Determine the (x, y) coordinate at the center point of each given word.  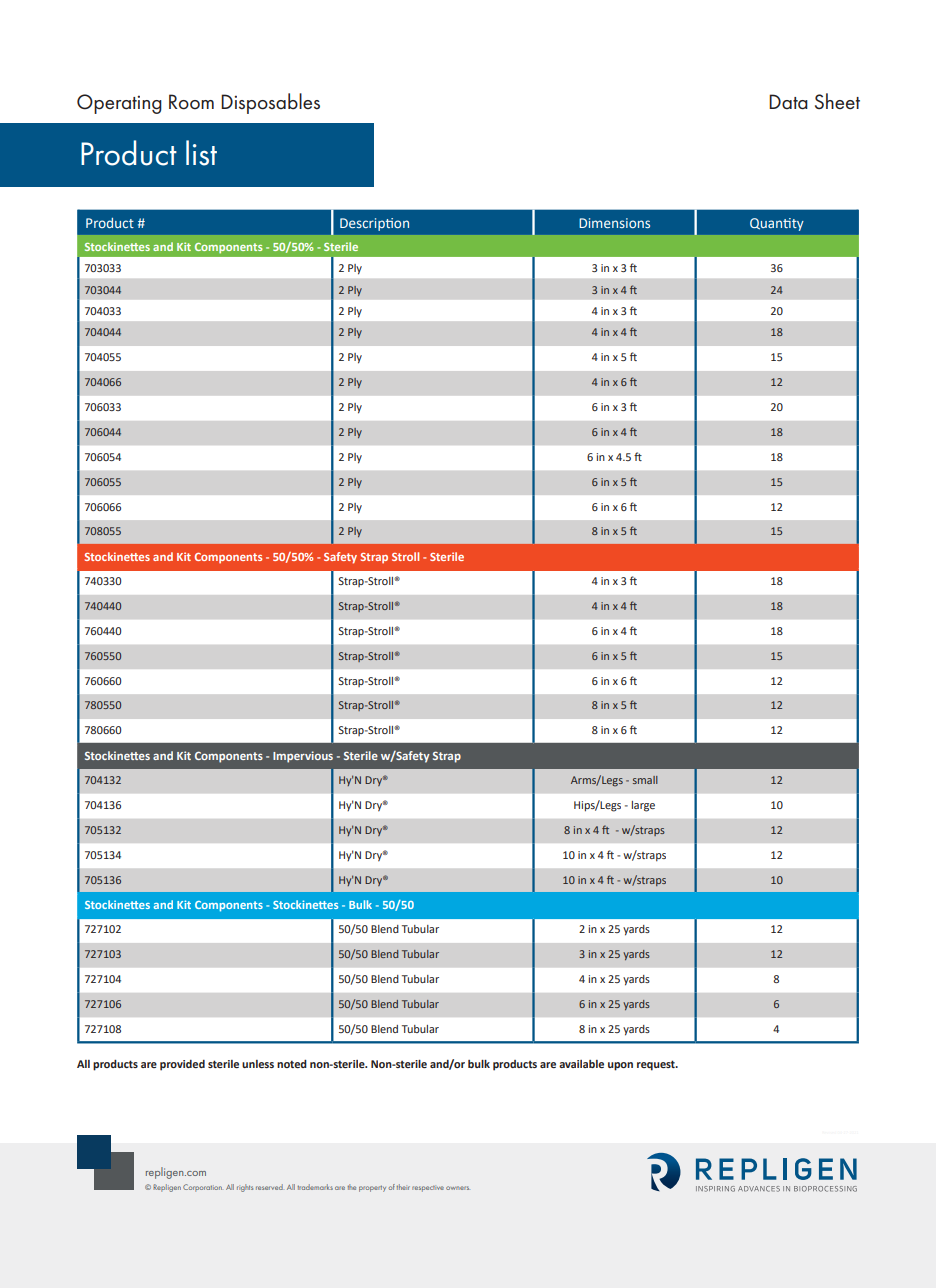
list (201, 153)
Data (788, 102)
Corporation (202, 1188)
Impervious (303, 757)
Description (374, 224)
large (643, 806)
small (645, 780)
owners (458, 1188)
